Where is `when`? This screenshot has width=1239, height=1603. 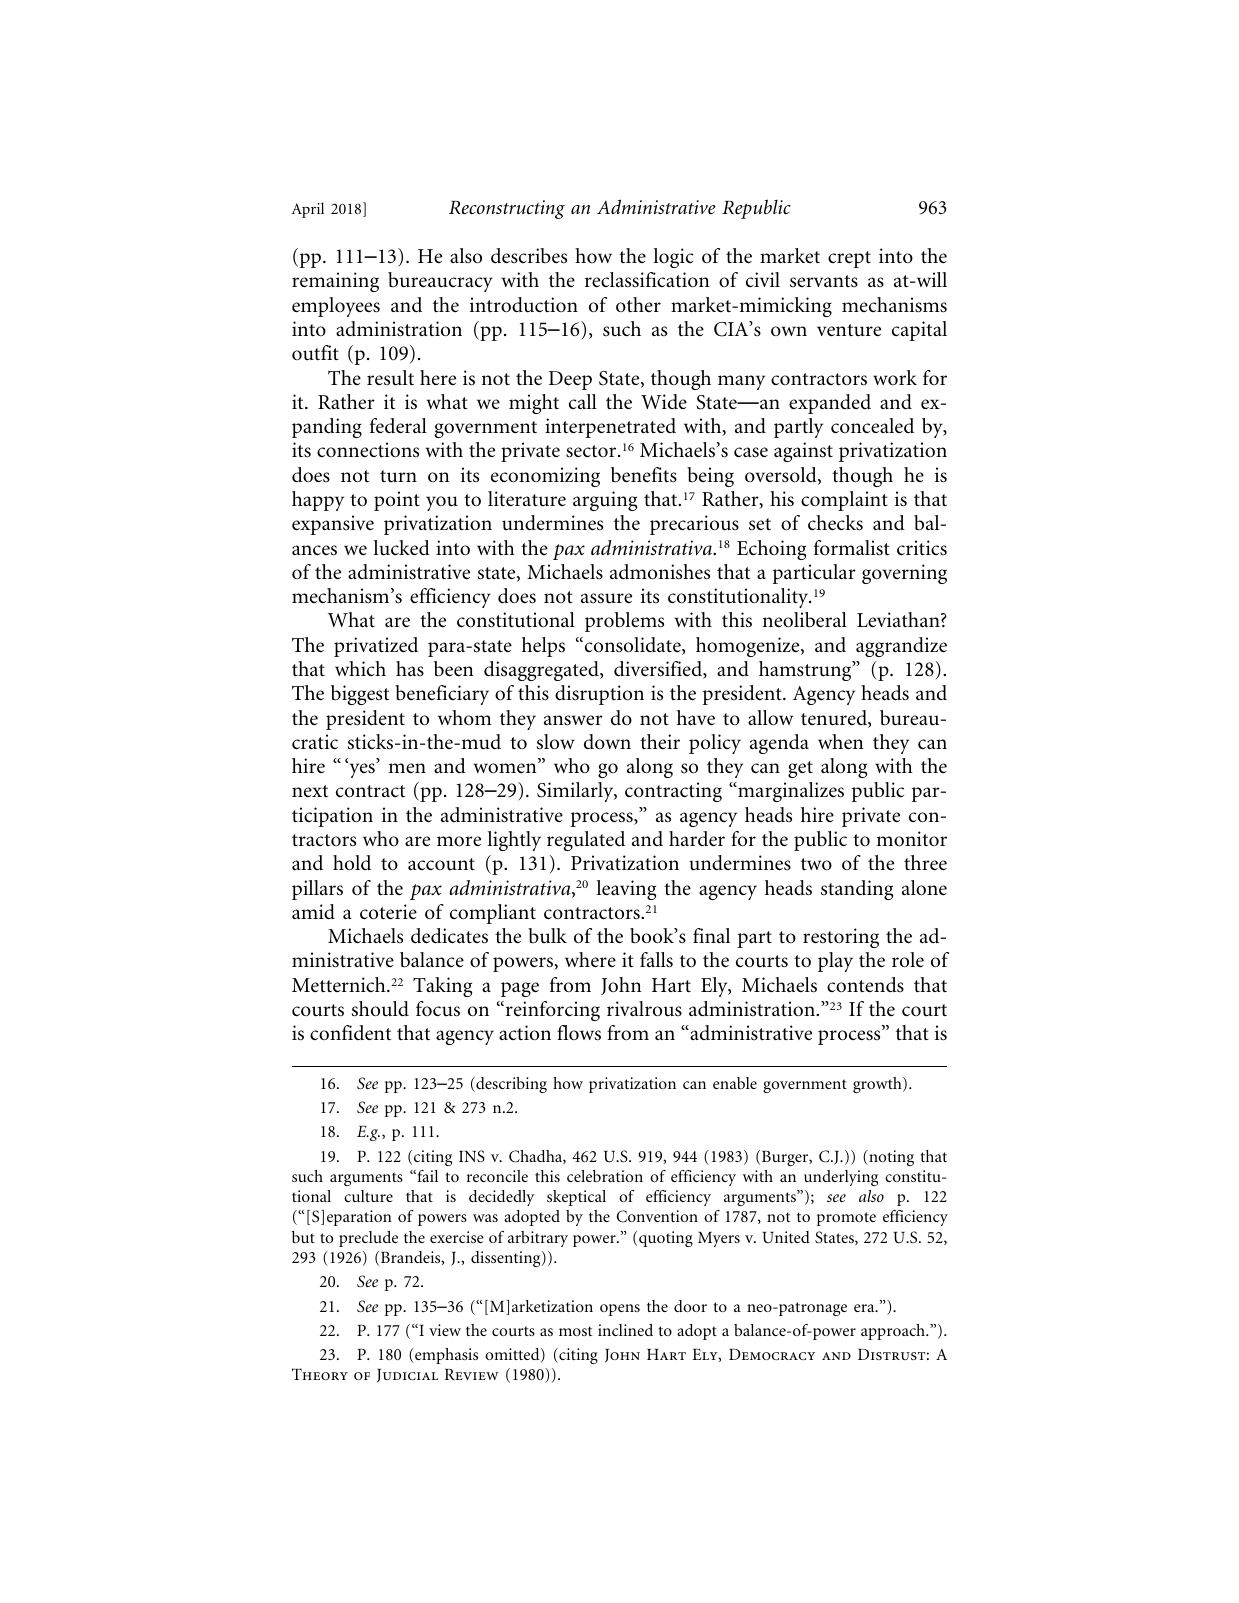 when is located at coordinates (841, 742).
